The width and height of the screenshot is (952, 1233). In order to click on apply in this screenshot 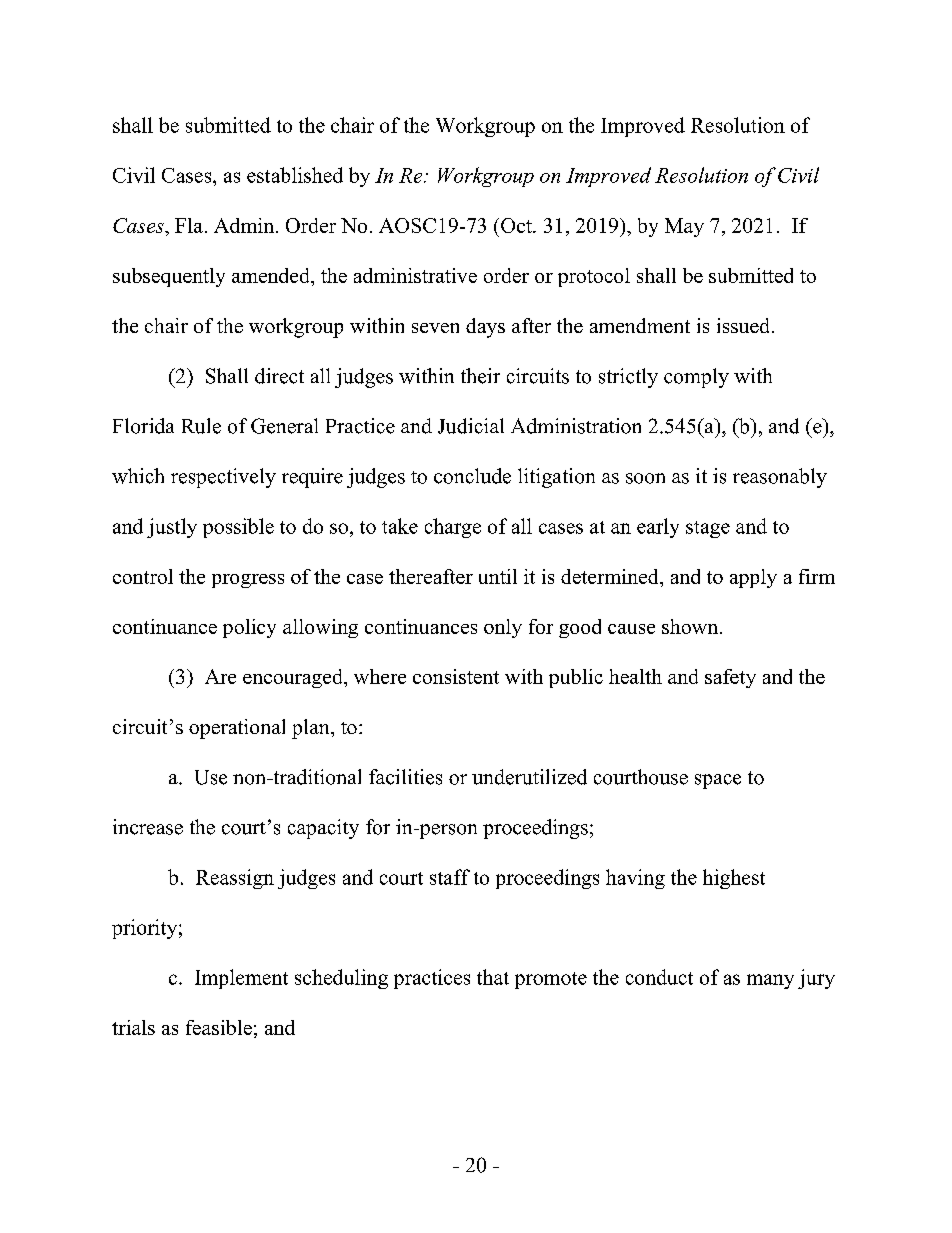, I will do `click(753, 578)`.
